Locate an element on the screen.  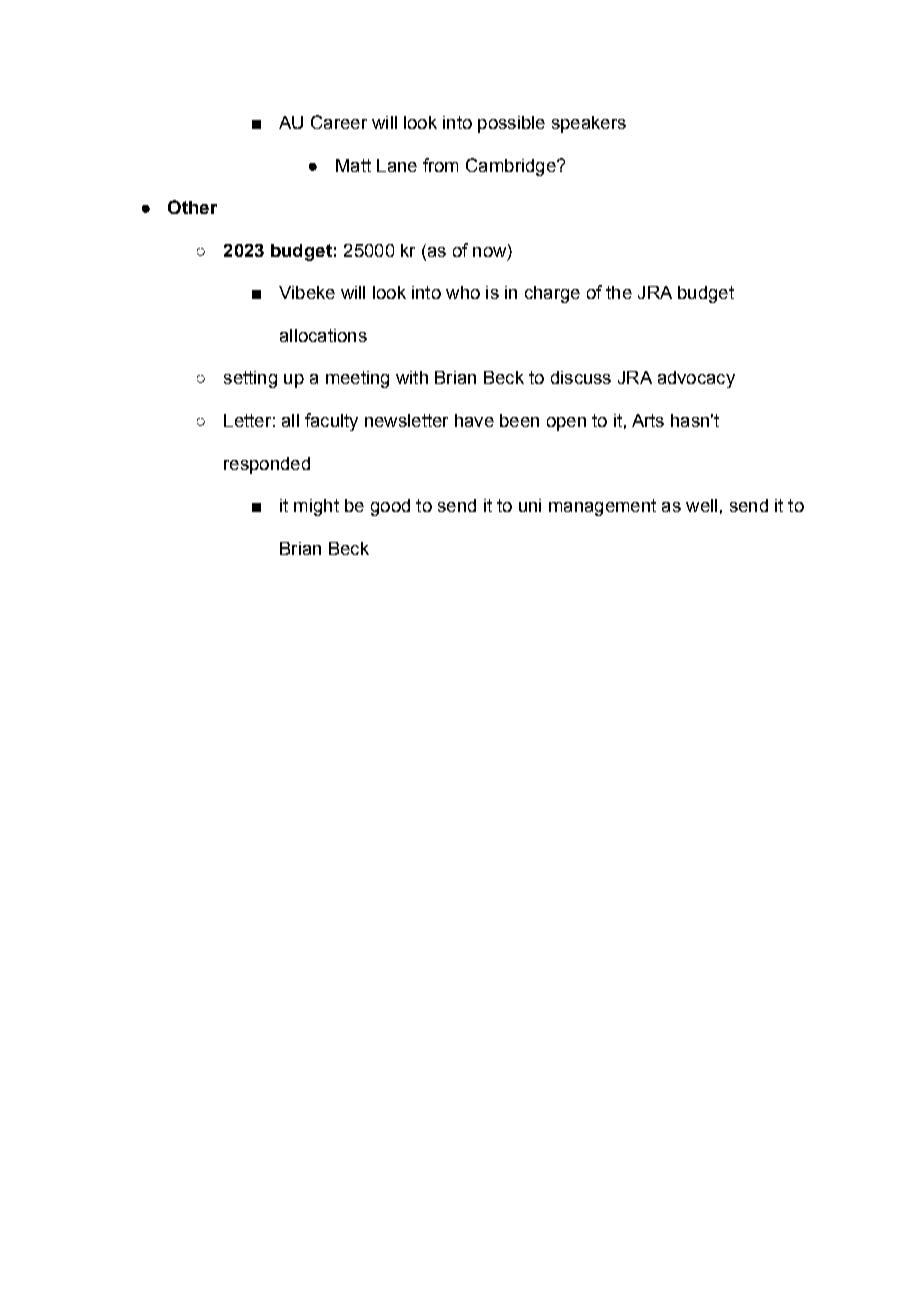
Vibeke is located at coordinates (307, 292).
